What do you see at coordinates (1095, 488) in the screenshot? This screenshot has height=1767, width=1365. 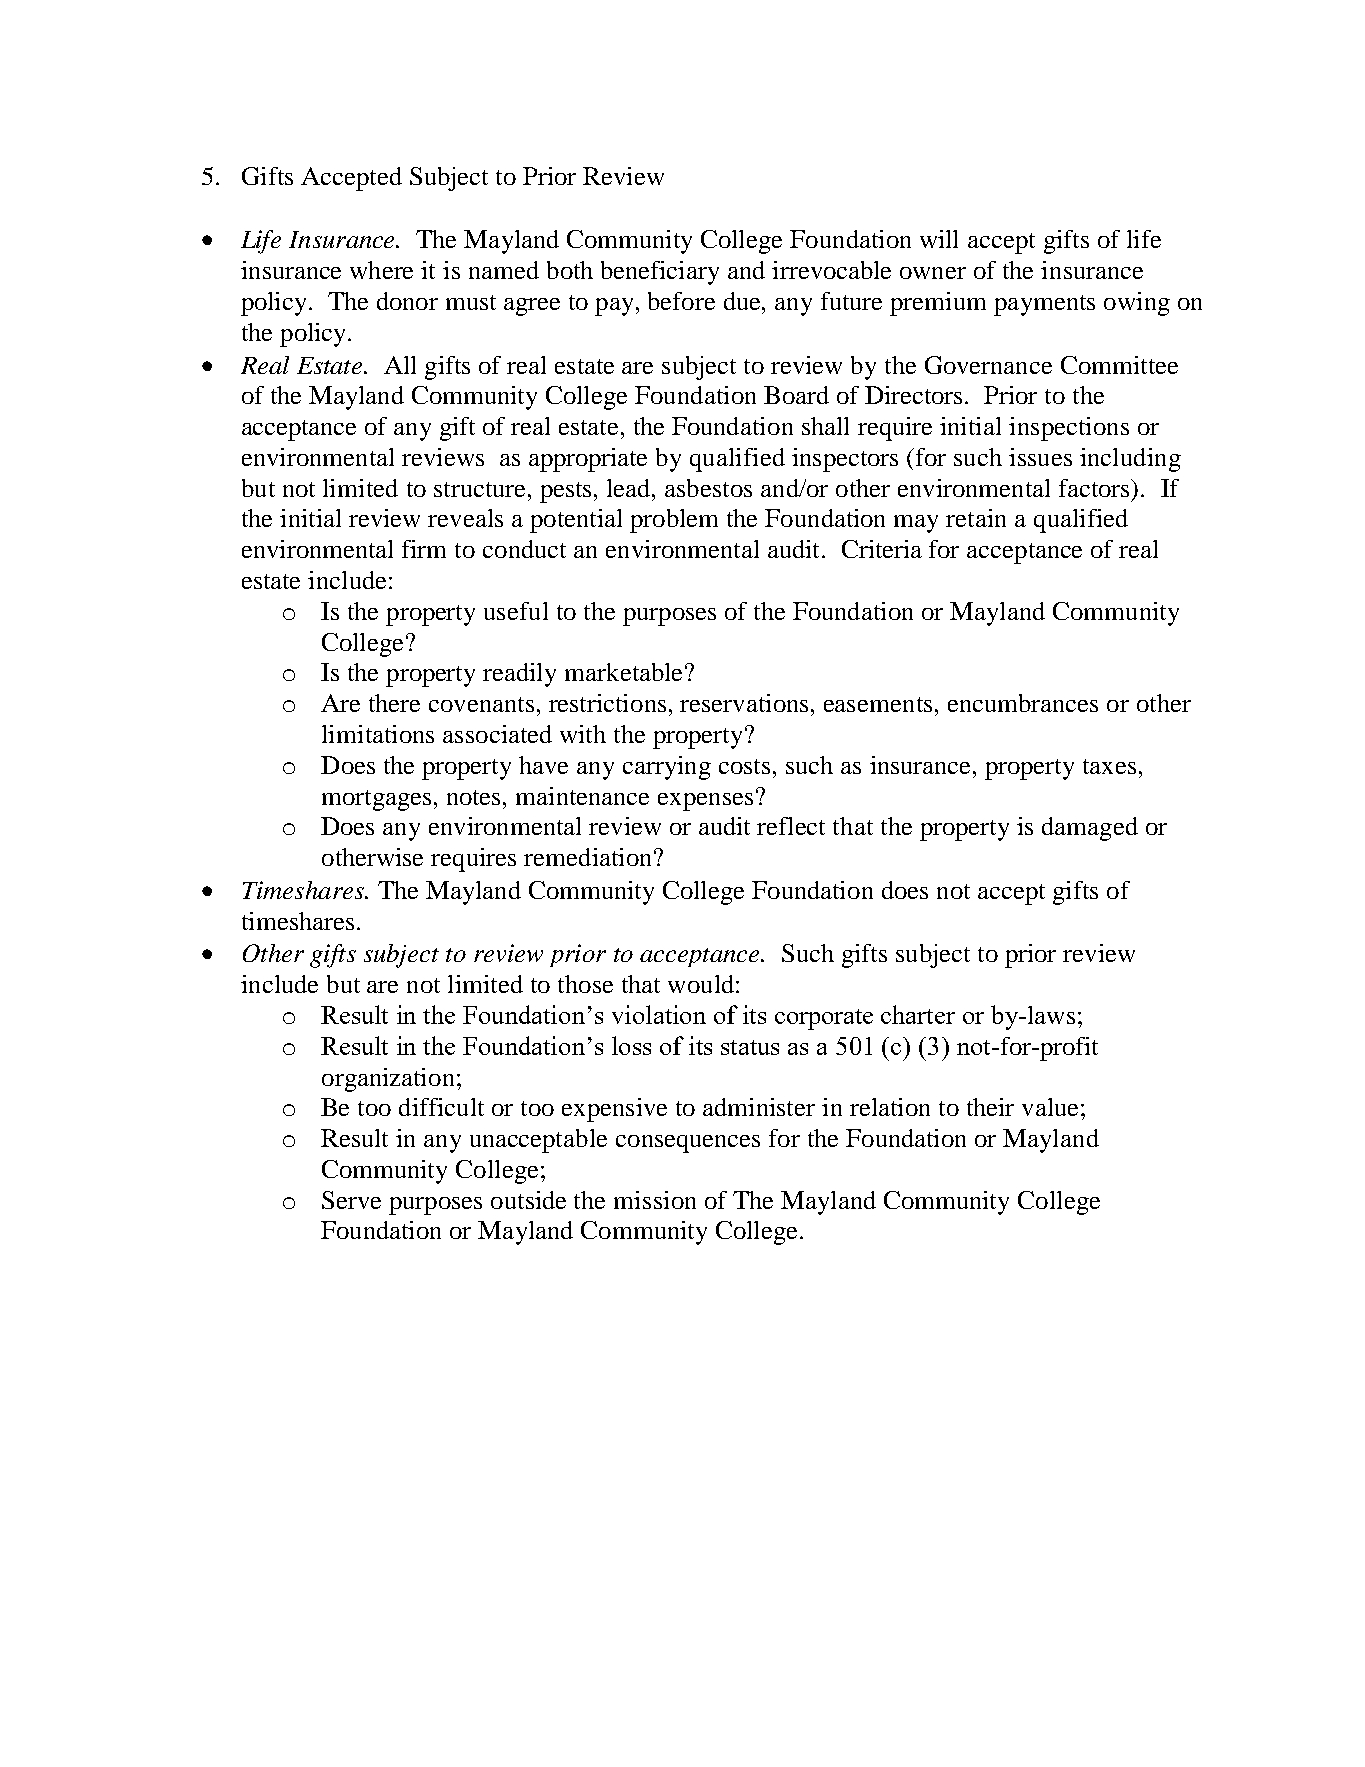 I see `factors` at bounding box center [1095, 488].
